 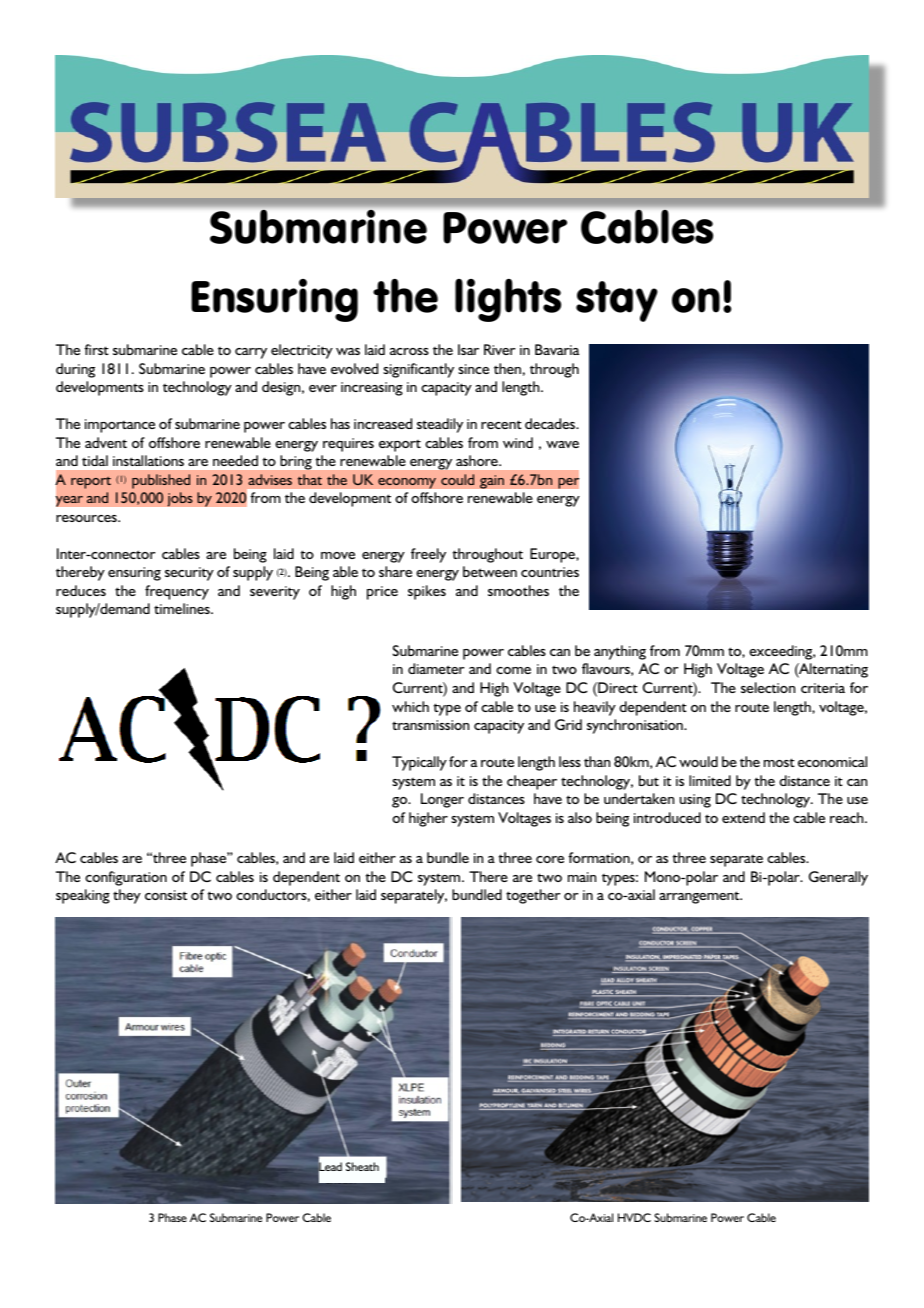 What do you see at coordinates (362, 1166) in the screenshot?
I see `Sheath` at bounding box center [362, 1166].
